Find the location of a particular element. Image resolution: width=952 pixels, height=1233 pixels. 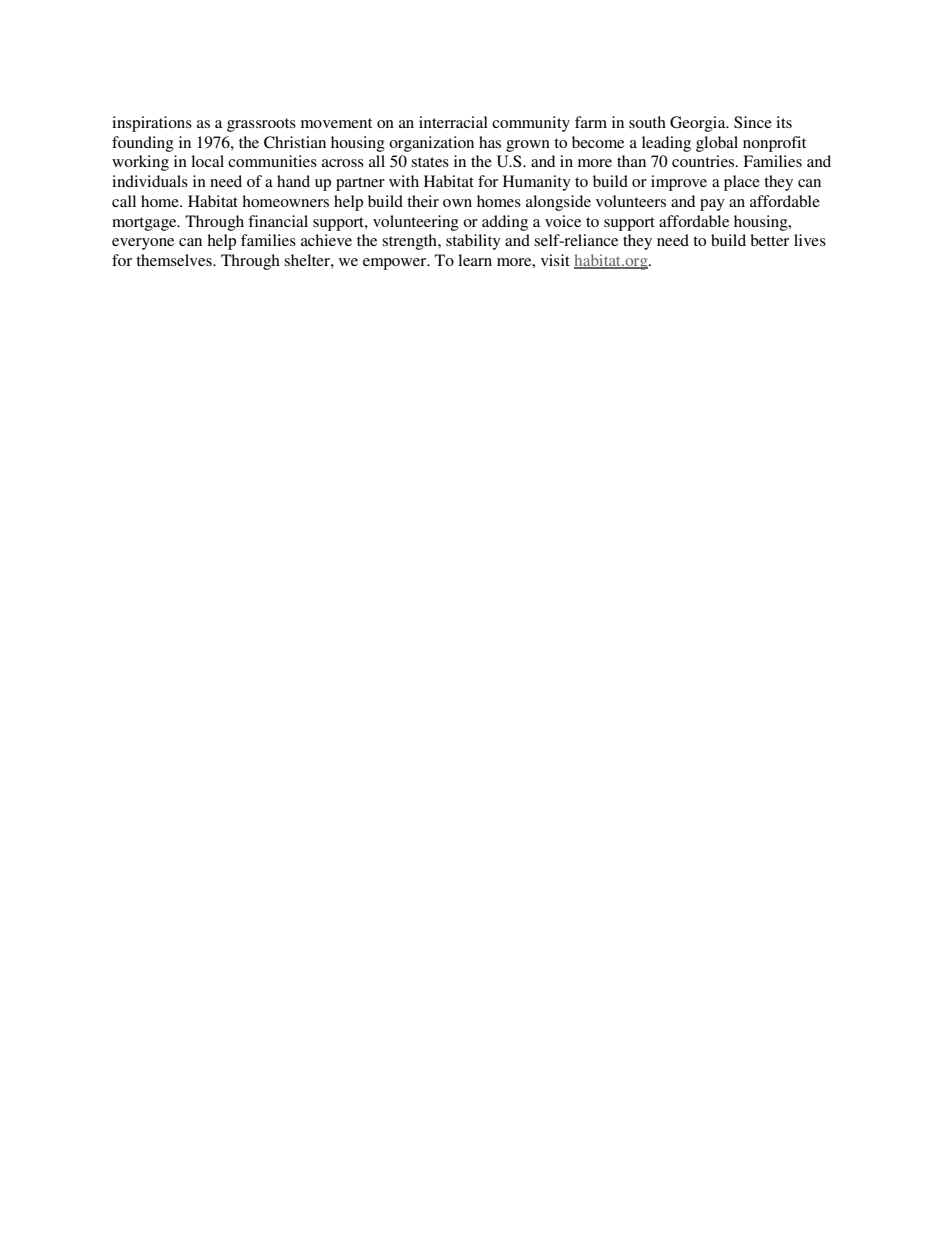

Georgia is located at coordinates (699, 124).
